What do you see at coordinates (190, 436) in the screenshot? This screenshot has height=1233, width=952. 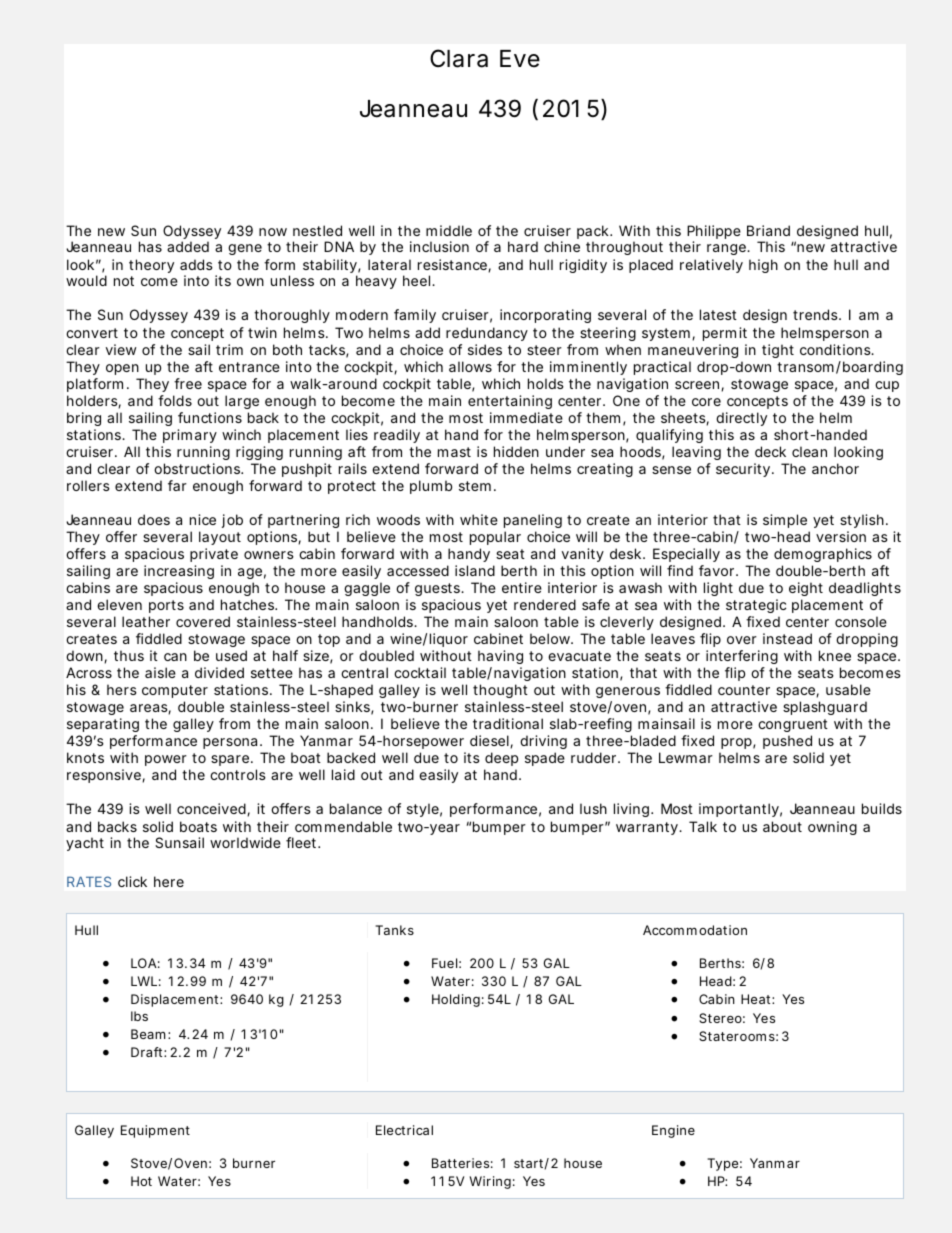 I see `primary` at bounding box center [190, 436].
